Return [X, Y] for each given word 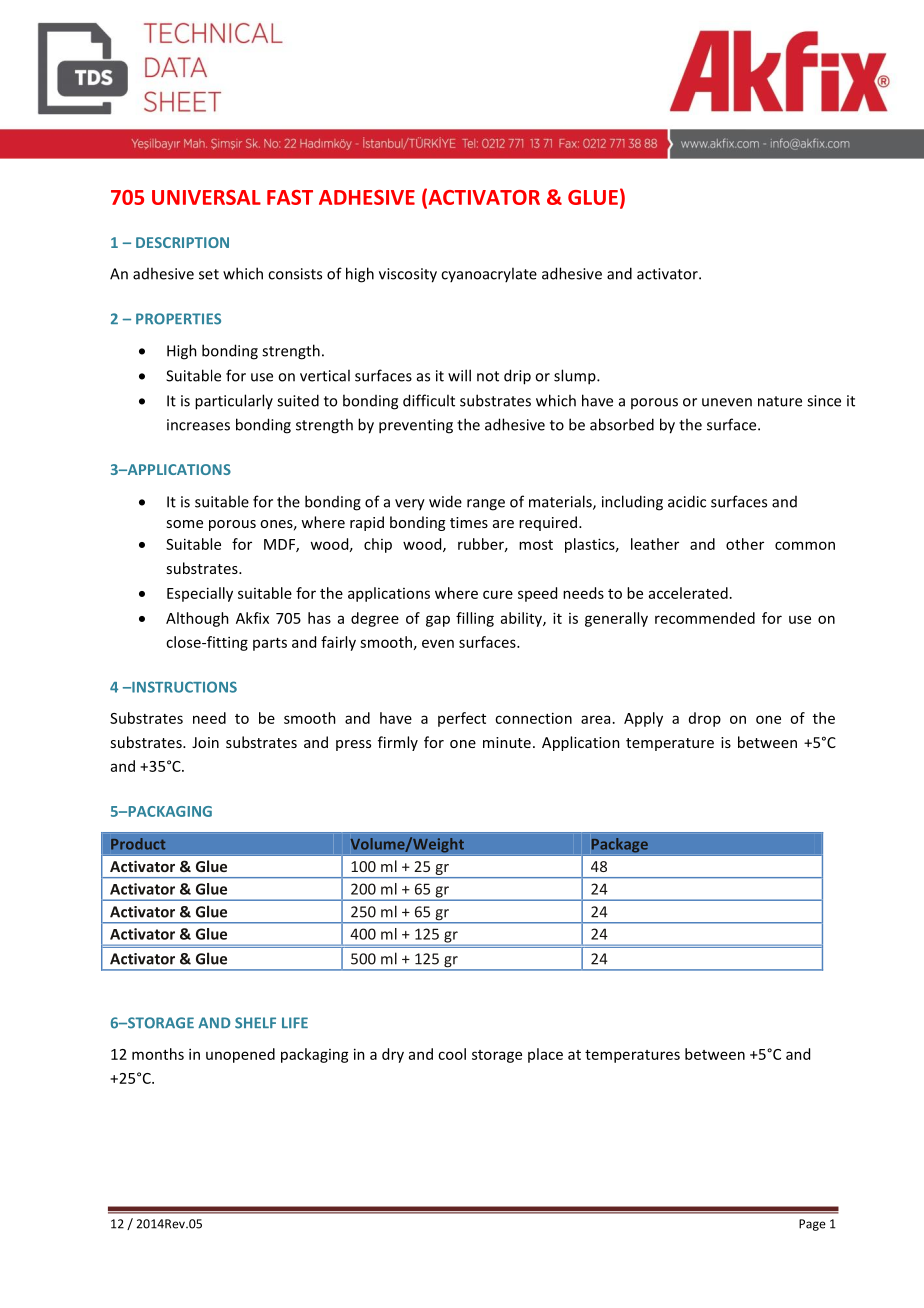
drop [705, 719]
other [745, 544]
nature [780, 401]
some [184, 524]
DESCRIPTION [182, 242]
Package [619, 845]
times [469, 522]
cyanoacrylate [489, 274]
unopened [240, 1055]
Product [138, 844]
